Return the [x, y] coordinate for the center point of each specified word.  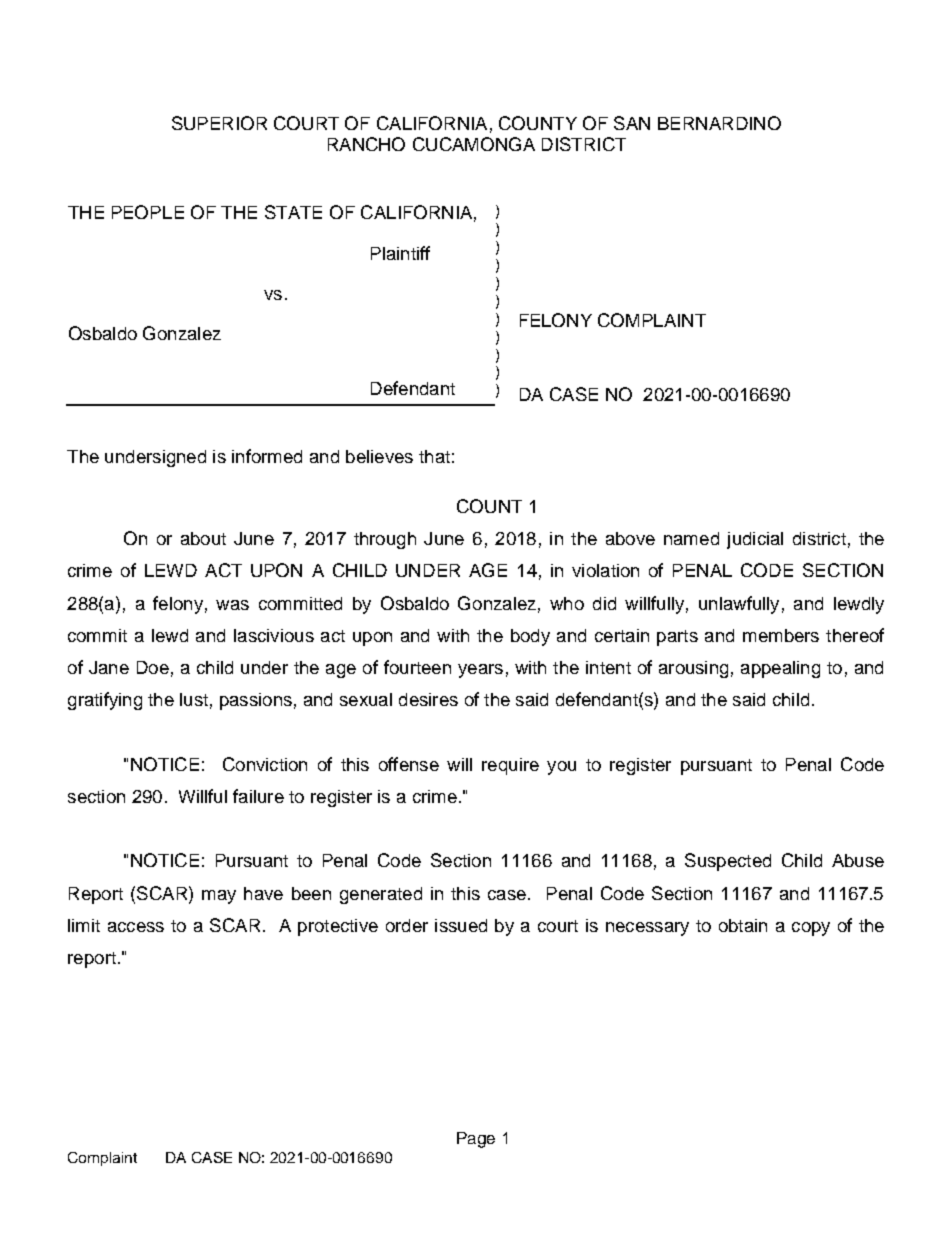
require [510, 766]
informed [267, 456]
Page [476, 1140]
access [136, 927]
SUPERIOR [219, 123]
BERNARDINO [719, 123]
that [434, 456]
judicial [755, 540]
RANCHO [366, 144]
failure [258, 796]
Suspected [728, 862]
